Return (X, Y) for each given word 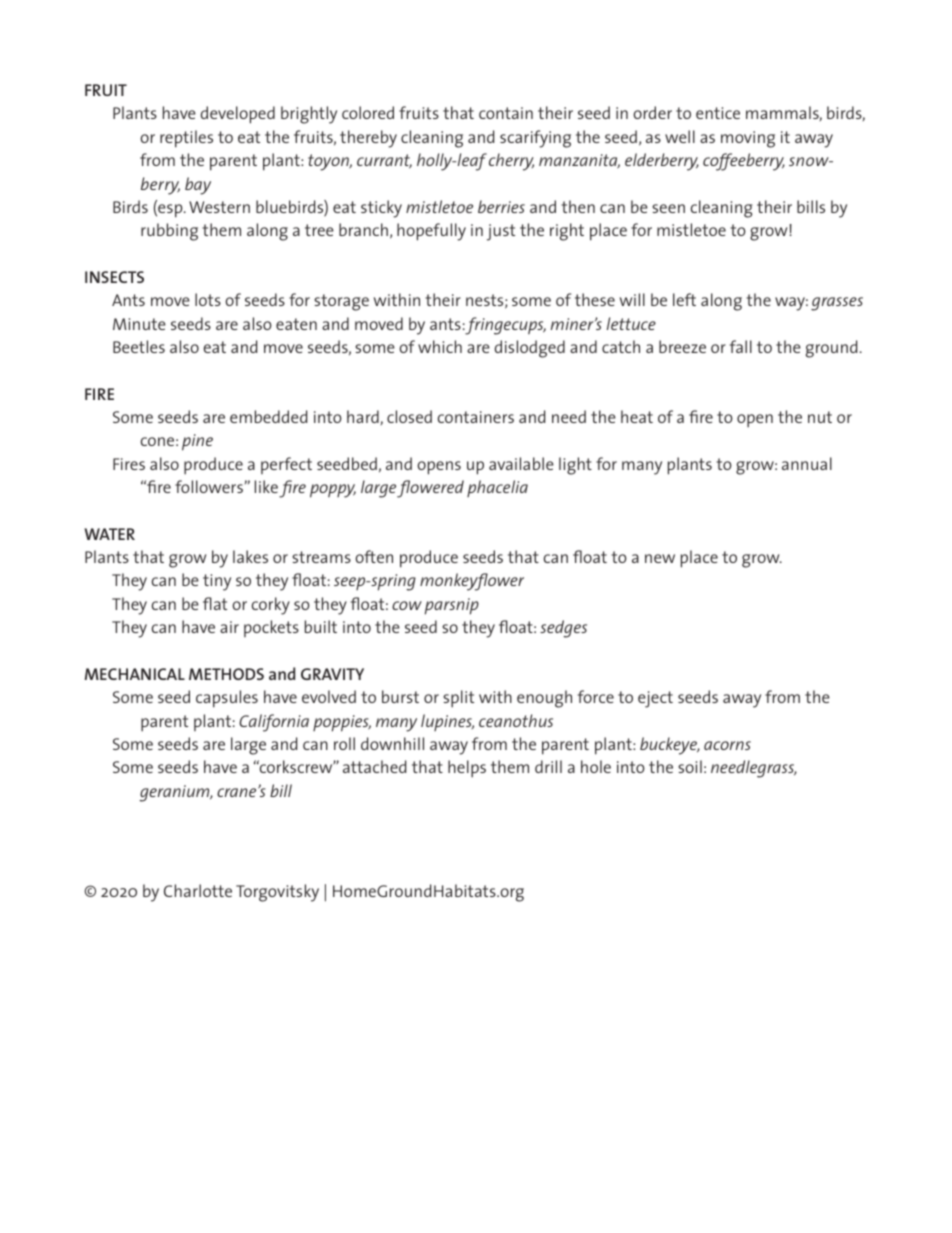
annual (807, 463)
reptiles (186, 139)
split (458, 699)
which (440, 346)
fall (741, 346)
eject (655, 699)
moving (748, 139)
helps (467, 769)
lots (208, 299)
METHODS (226, 674)
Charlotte (198, 890)
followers (209, 486)
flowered (430, 489)
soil (690, 766)
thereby (368, 139)
